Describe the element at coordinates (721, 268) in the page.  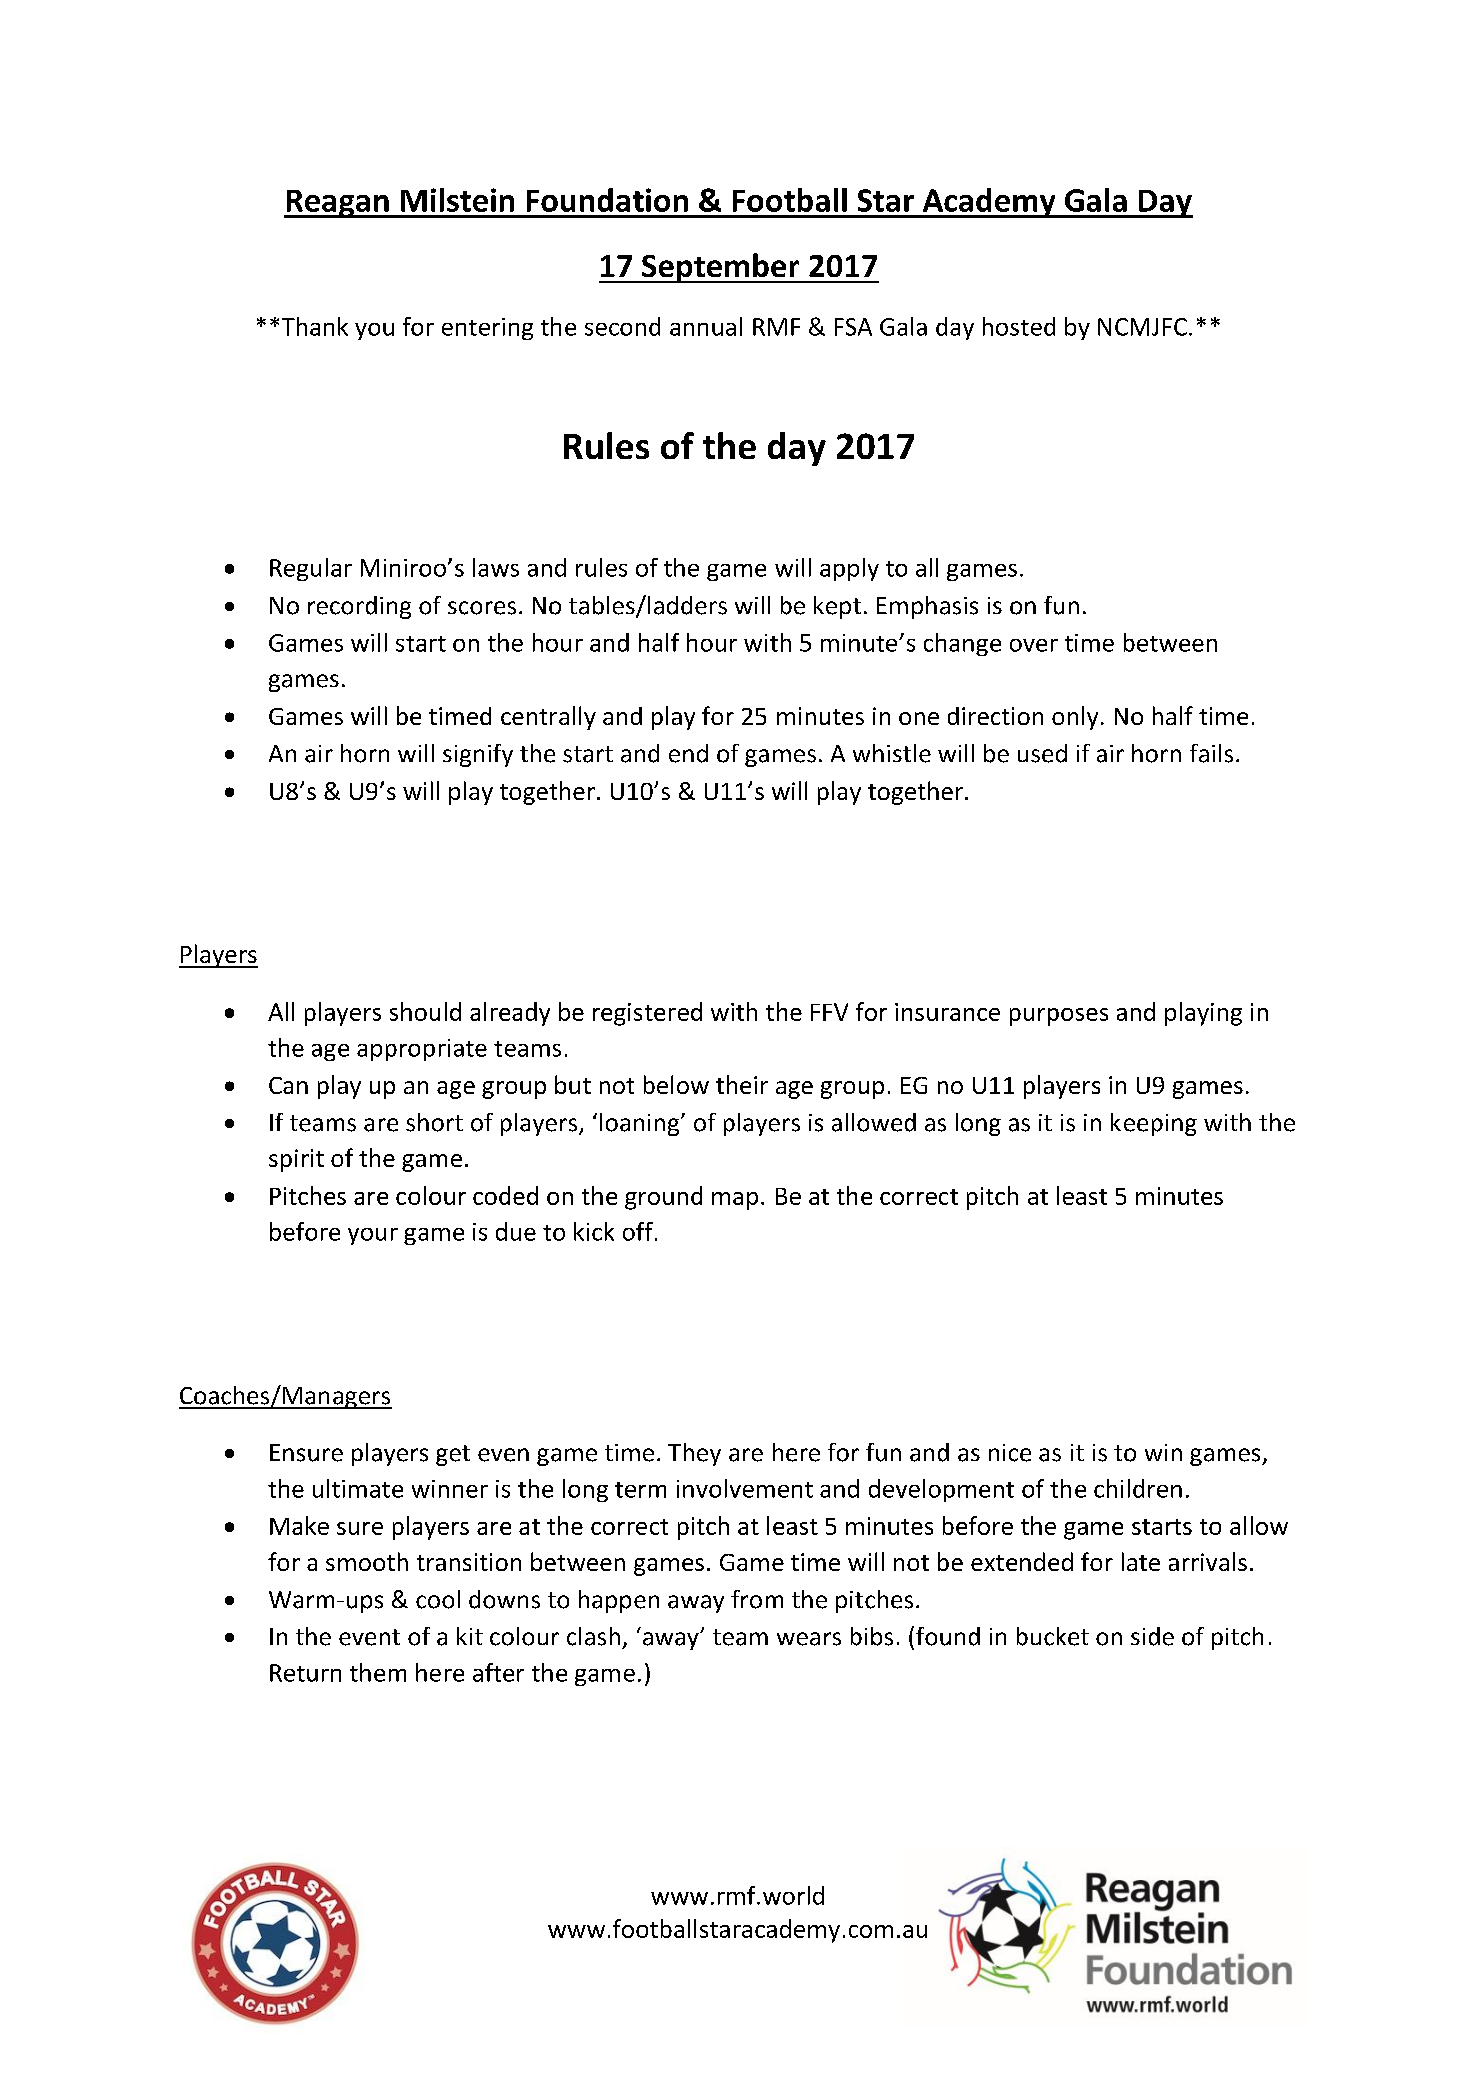
I see `September` at that location.
